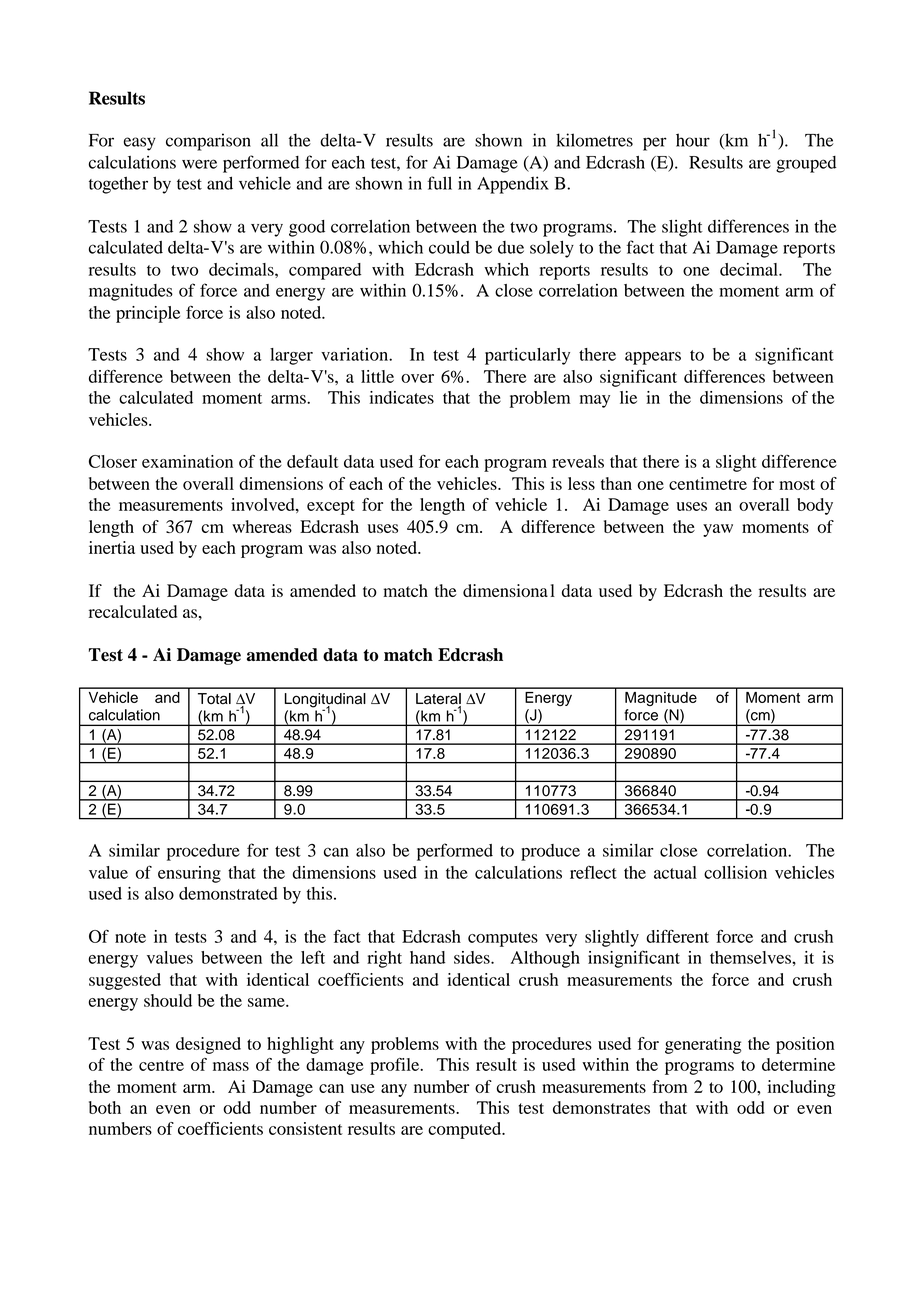 The height and width of the screenshot is (1307, 924). What do you see at coordinates (693, 140) in the screenshot?
I see `hour` at bounding box center [693, 140].
